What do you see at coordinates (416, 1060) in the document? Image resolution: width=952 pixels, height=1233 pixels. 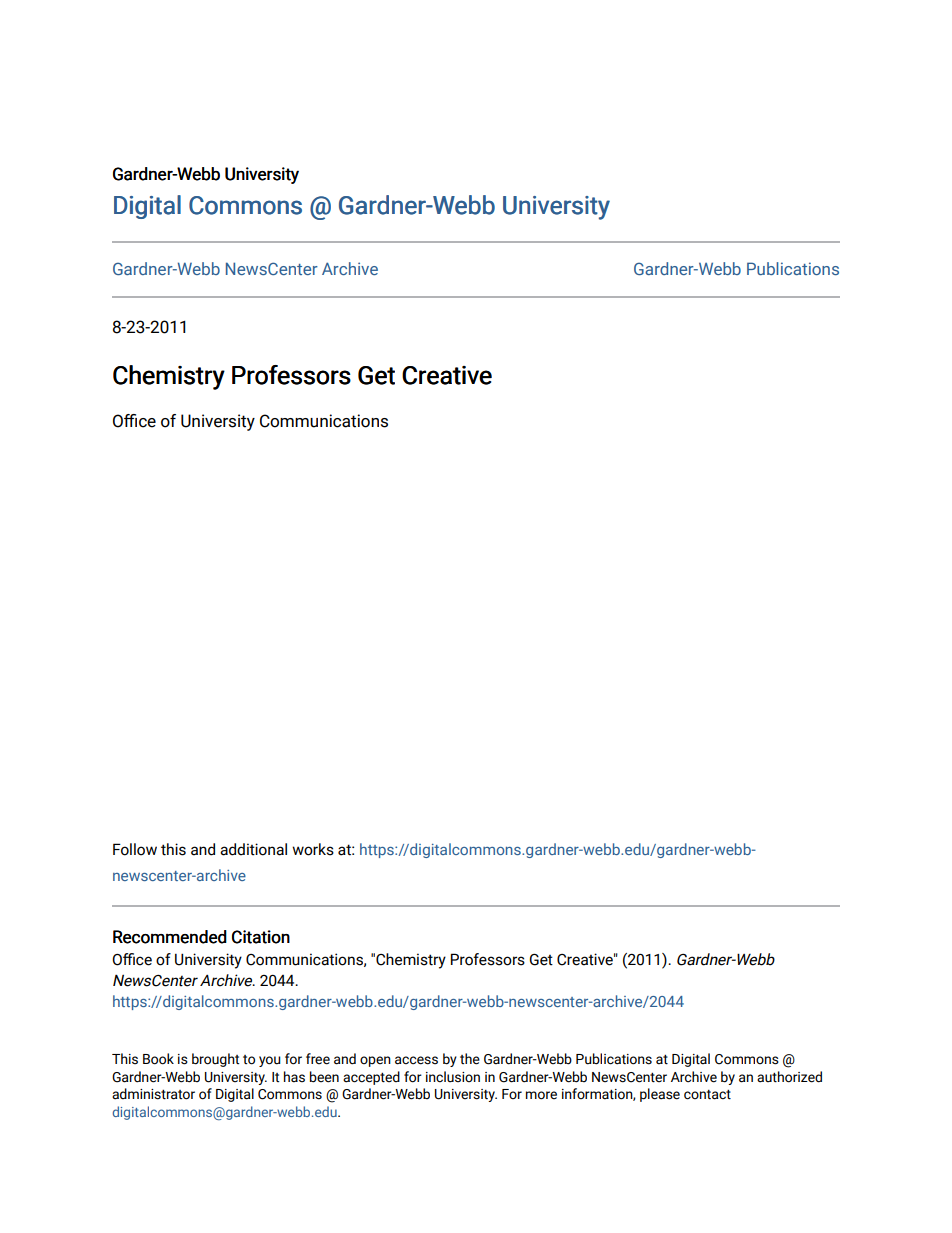 I see `access` at bounding box center [416, 1060].
